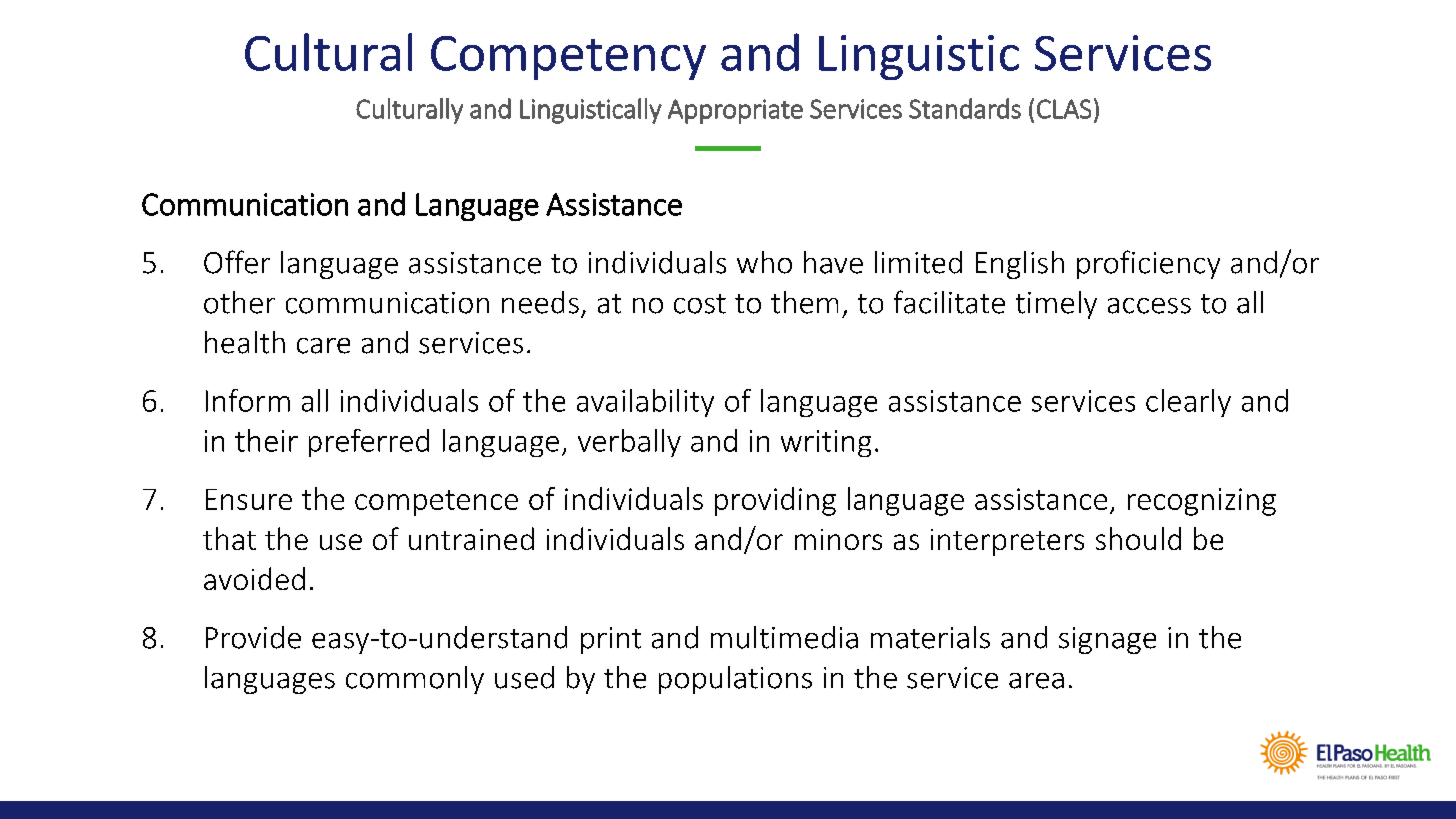 This screenshot has width=1456, height=819. I want to click on availability, so click(645, 403).
